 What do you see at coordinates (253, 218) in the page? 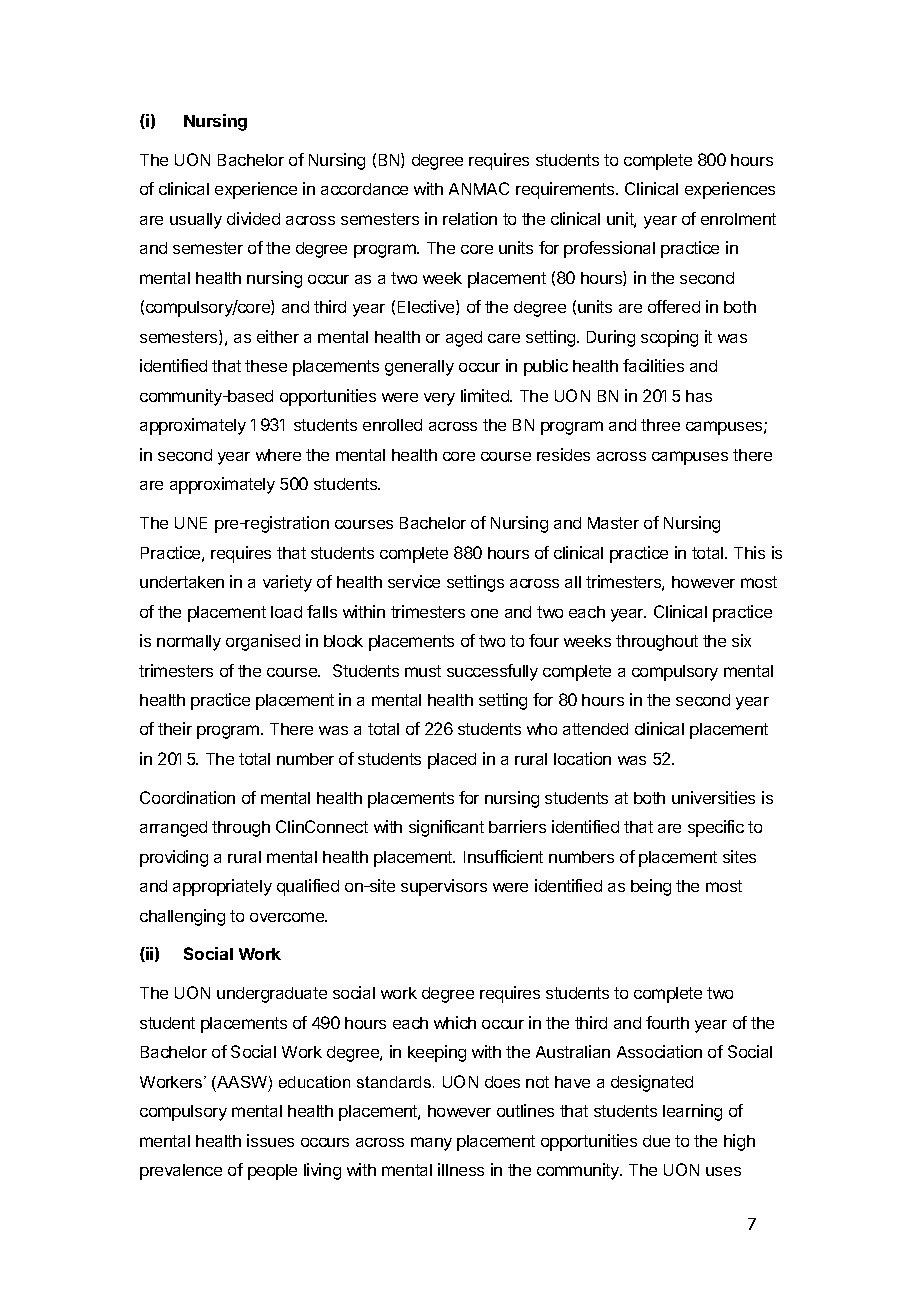
I see `divided` at bounding box center [253, 218].
